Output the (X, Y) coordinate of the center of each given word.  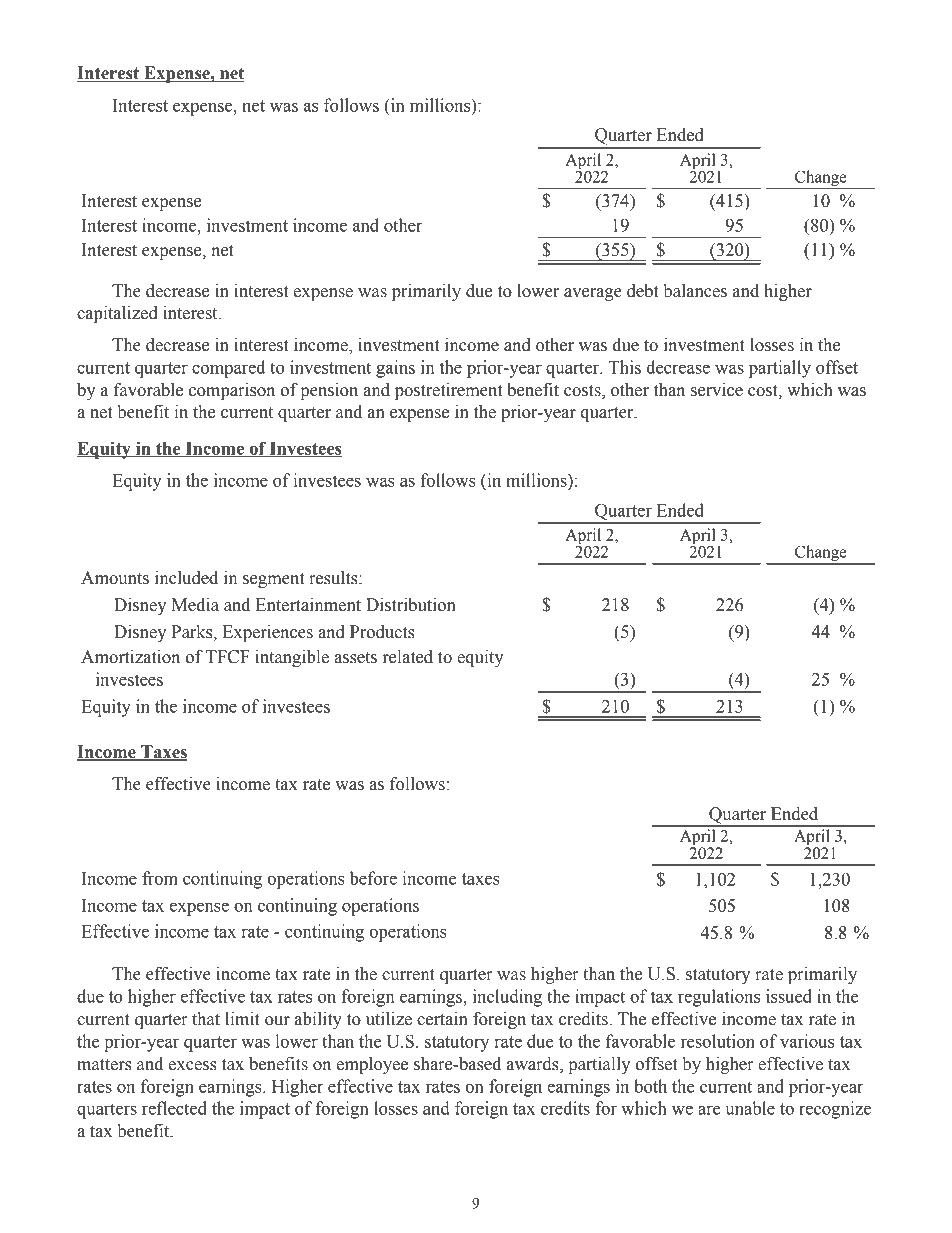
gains (395, 369)
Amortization (130, 657)
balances (695, 291)
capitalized (117, 314)
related (408, 657)
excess (193, 1066)
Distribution (411, 605)
